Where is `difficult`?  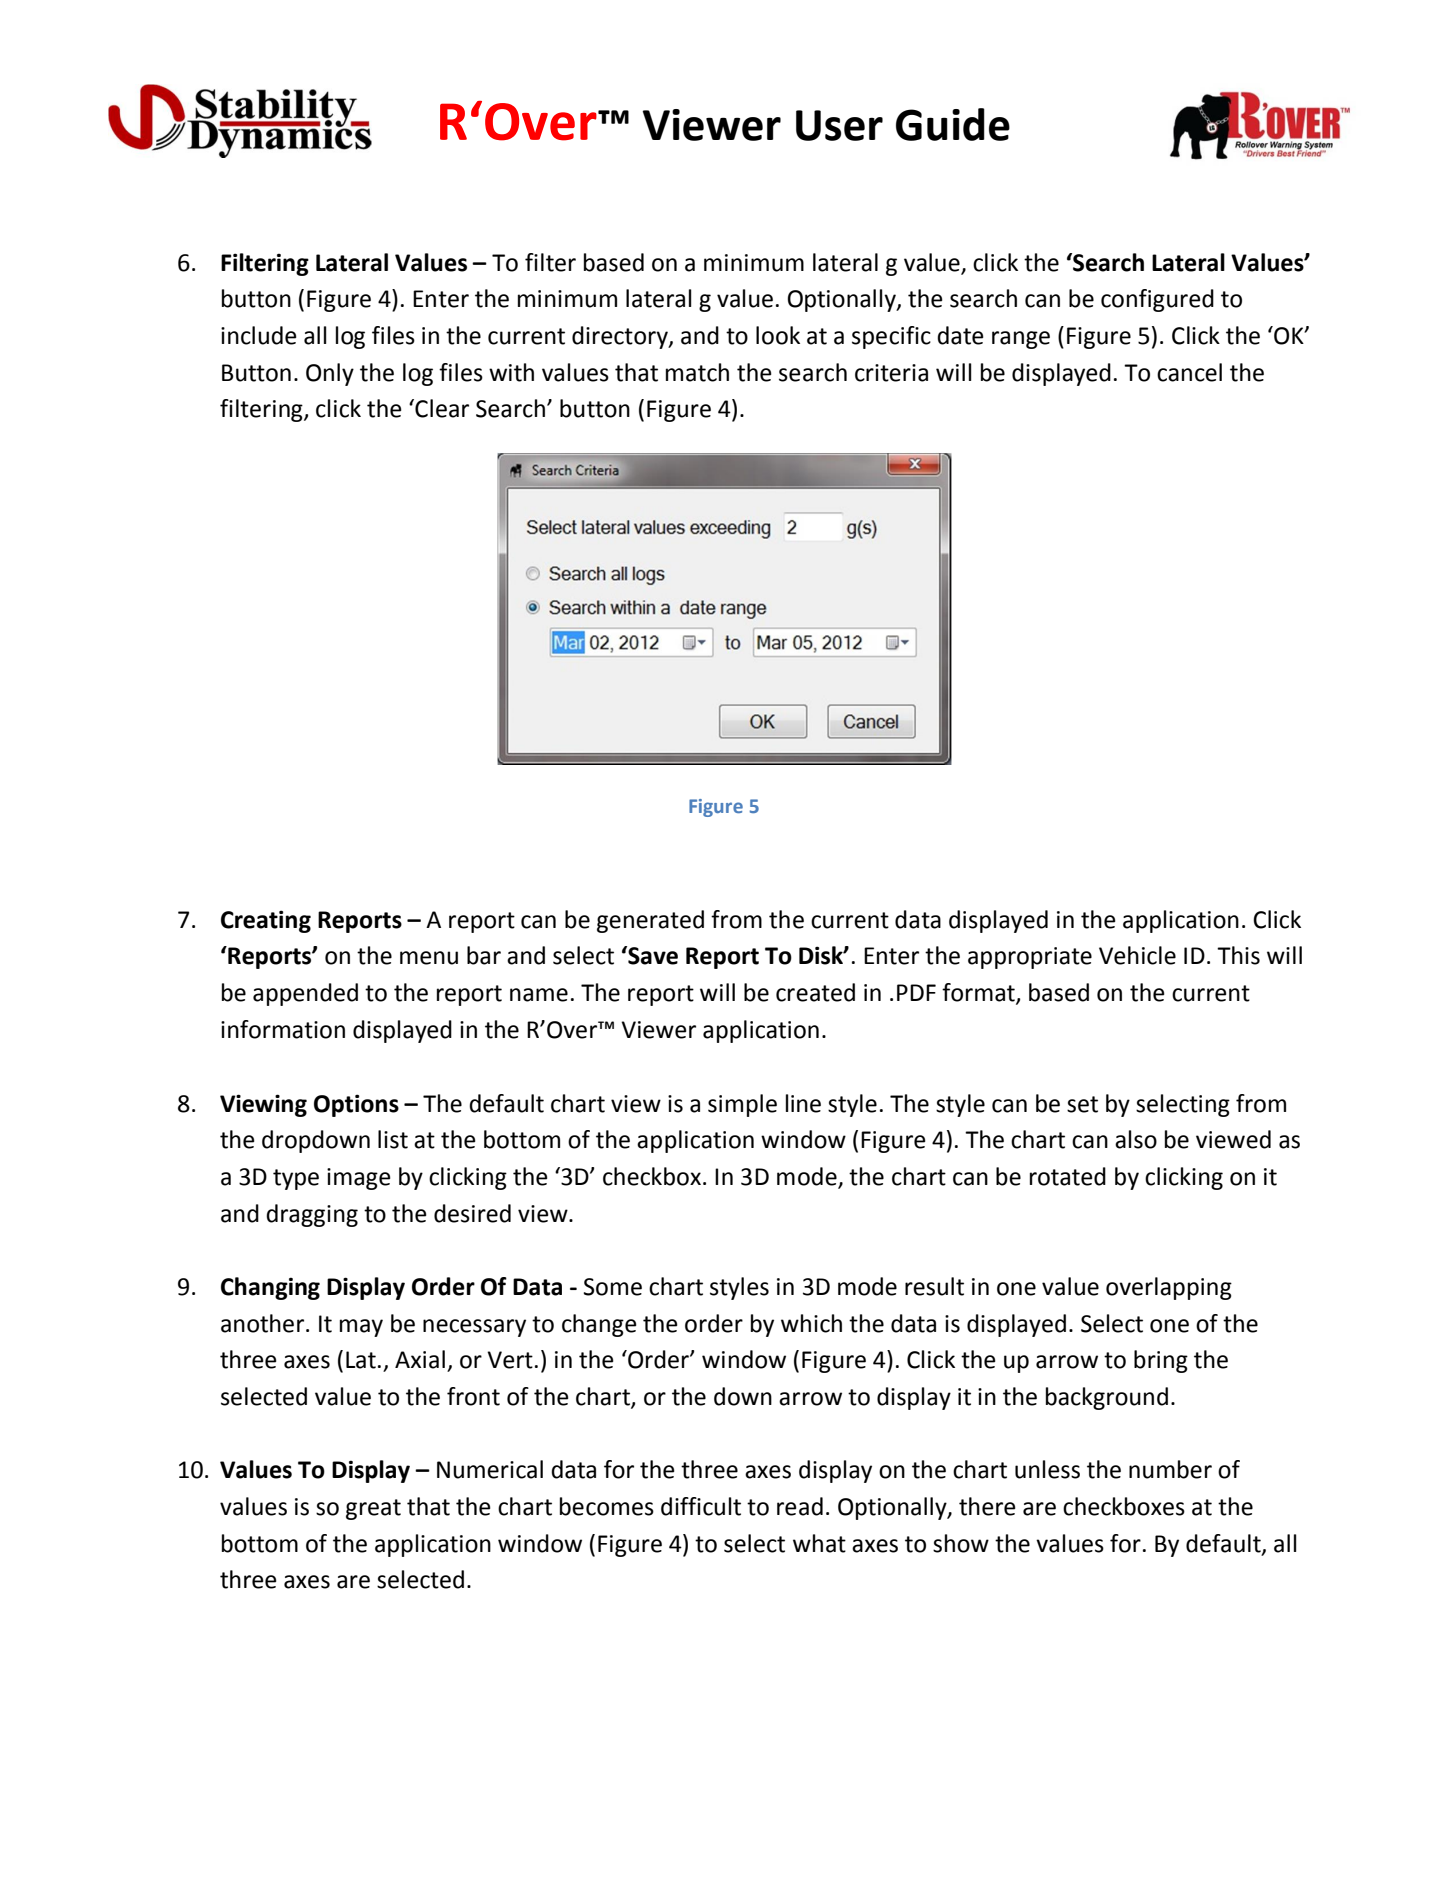
difficult is located at coordinates (701, 1506).
